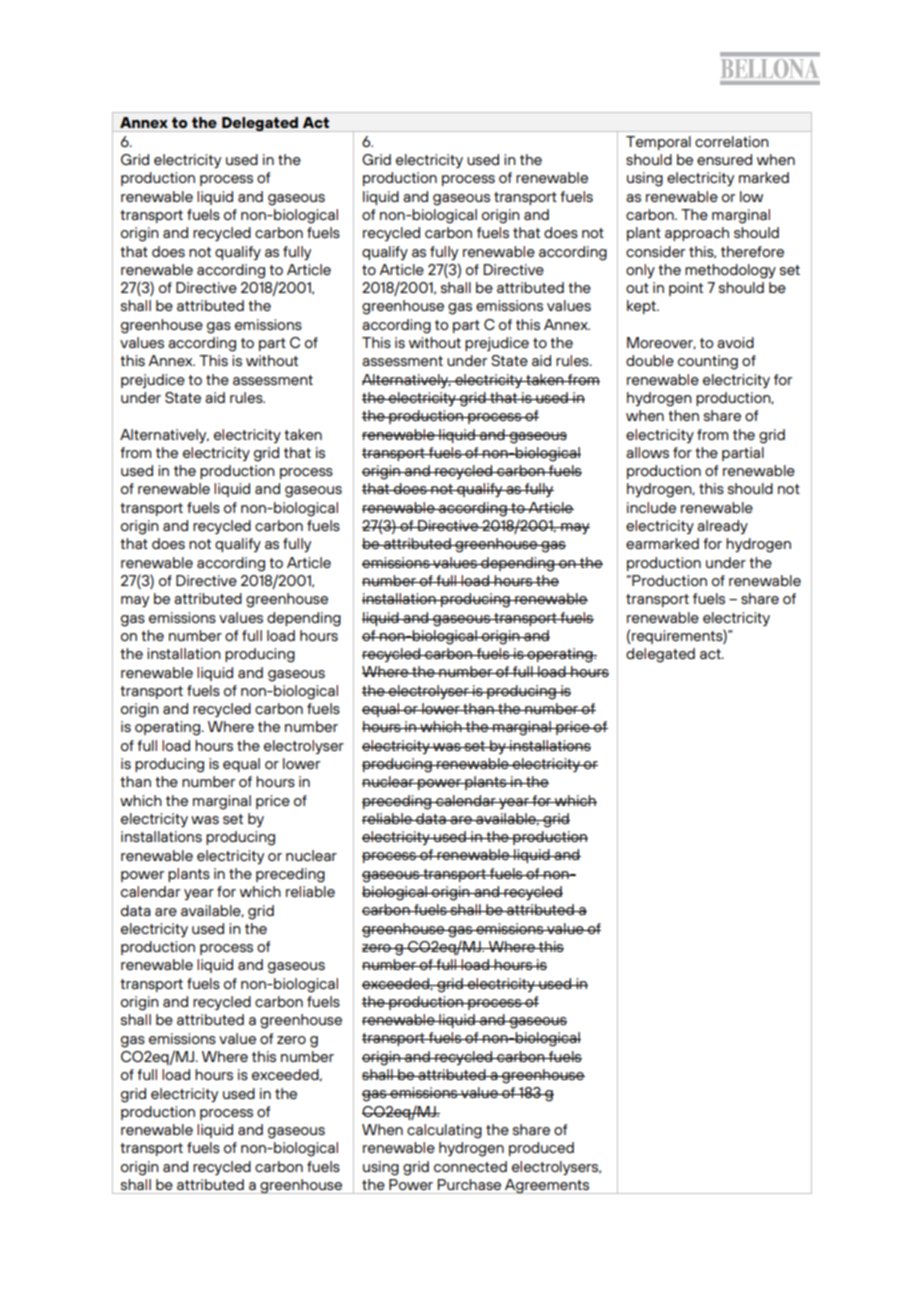  What do you see at coordinates (640, 271) in the screenshot?
I see `only` at bounding box center [640, 271].
